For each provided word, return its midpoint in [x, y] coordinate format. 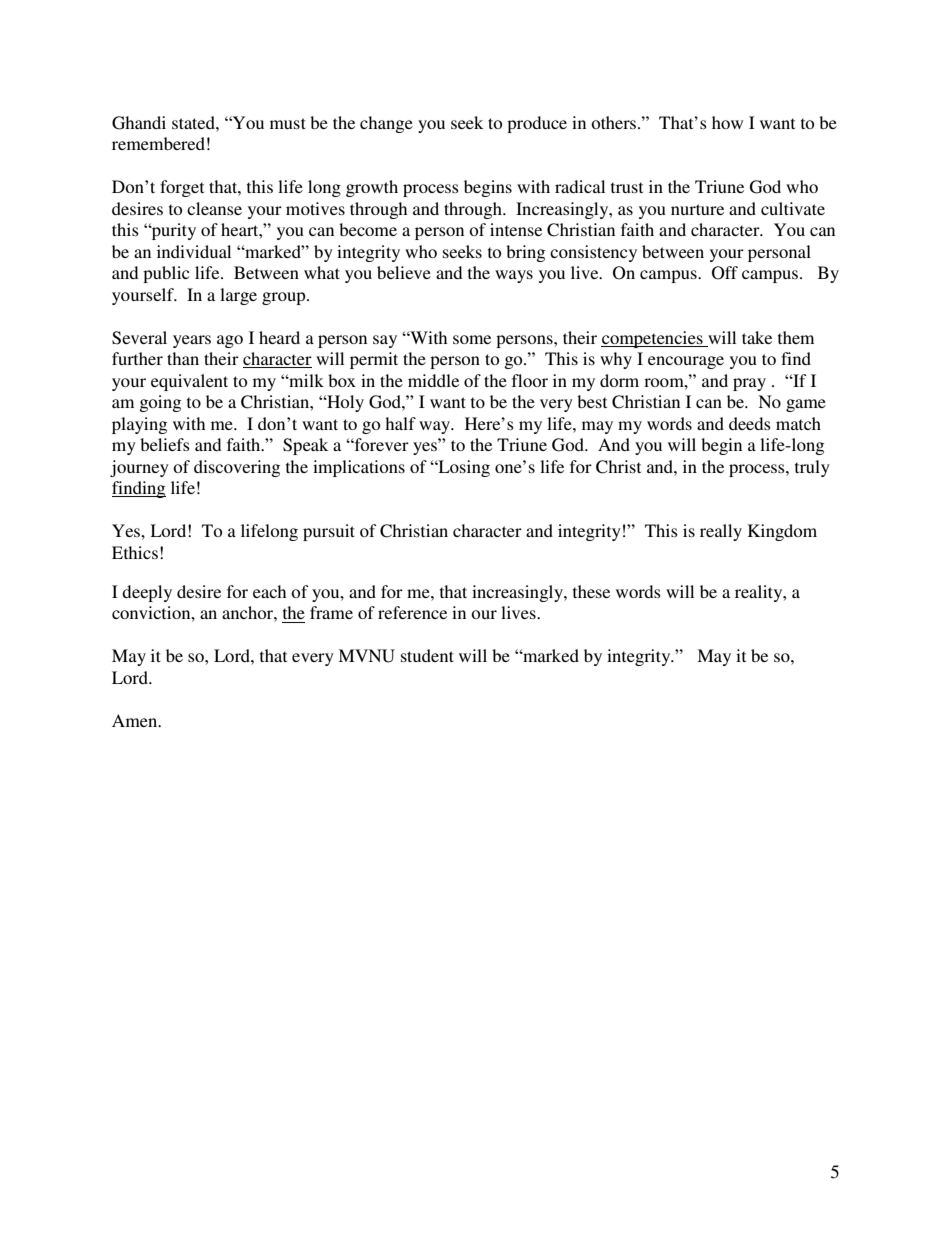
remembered [158, 143]
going [160, 403]
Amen [136, 720]
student [427, 655]
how [727, 122]
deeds [750, 423]
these [591, 591]
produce [537, 124]
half [400, 423]
